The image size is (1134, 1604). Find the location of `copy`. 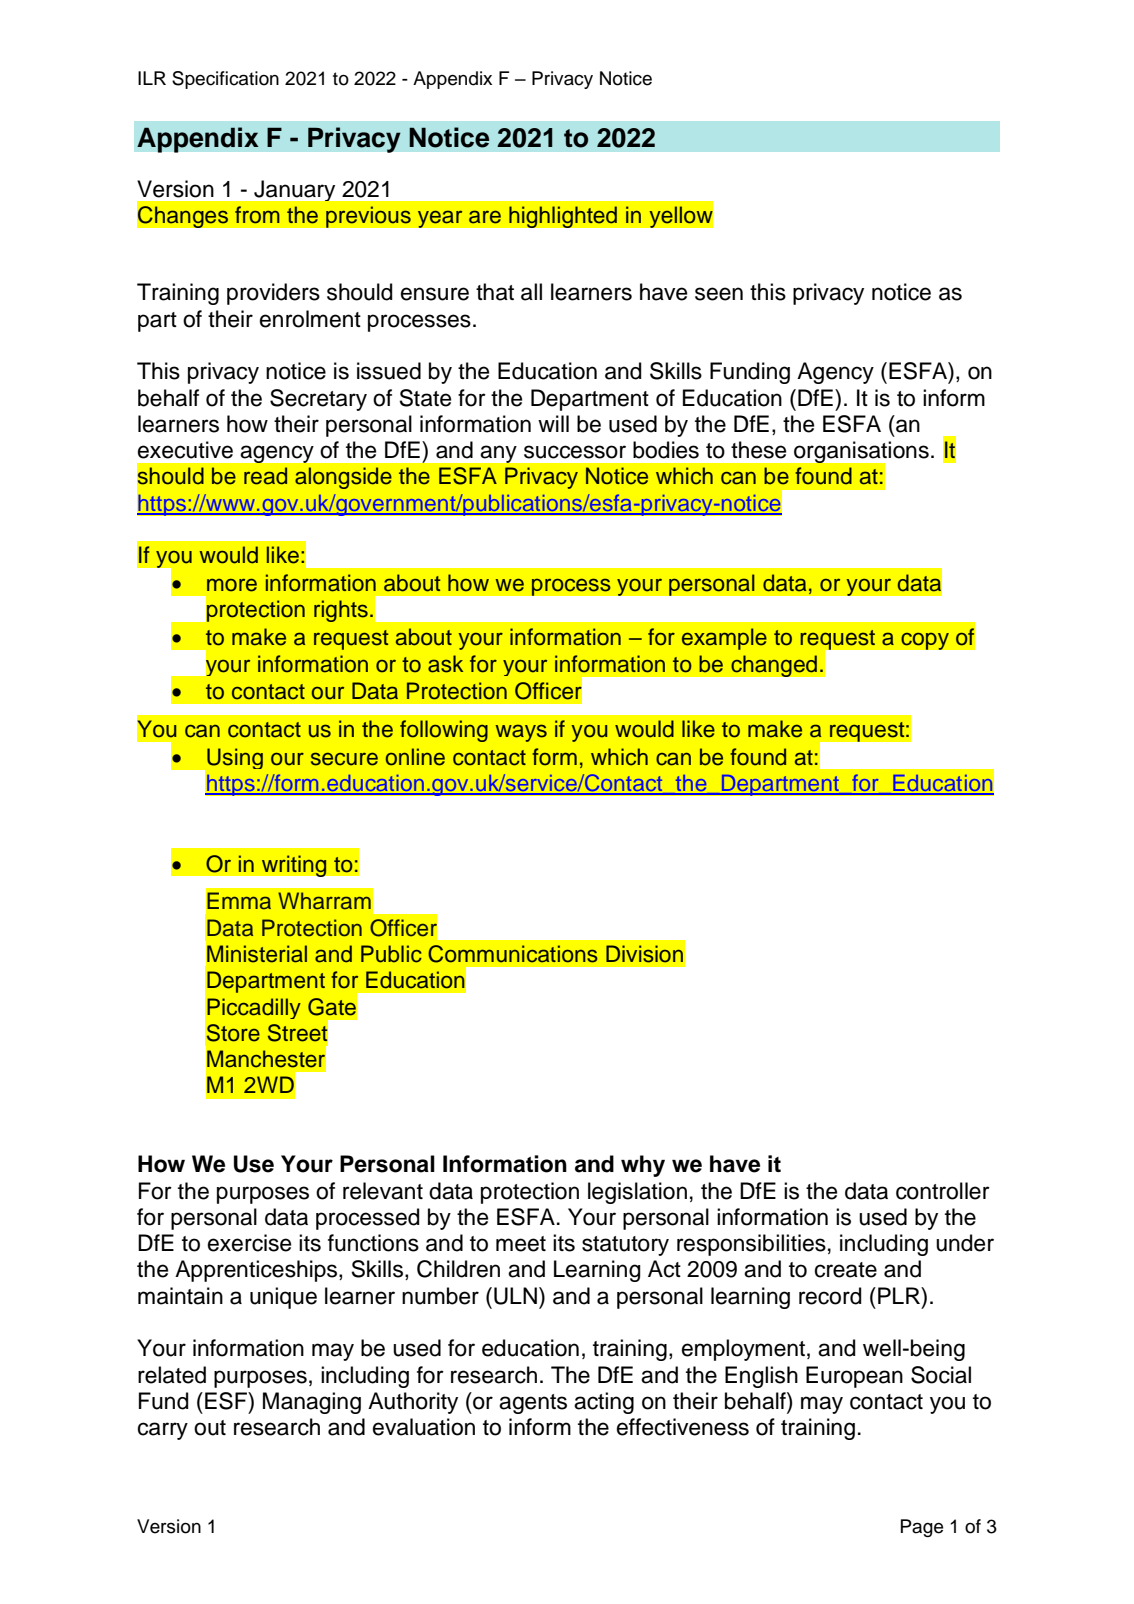

copy is located at coordinates (925, 641).
